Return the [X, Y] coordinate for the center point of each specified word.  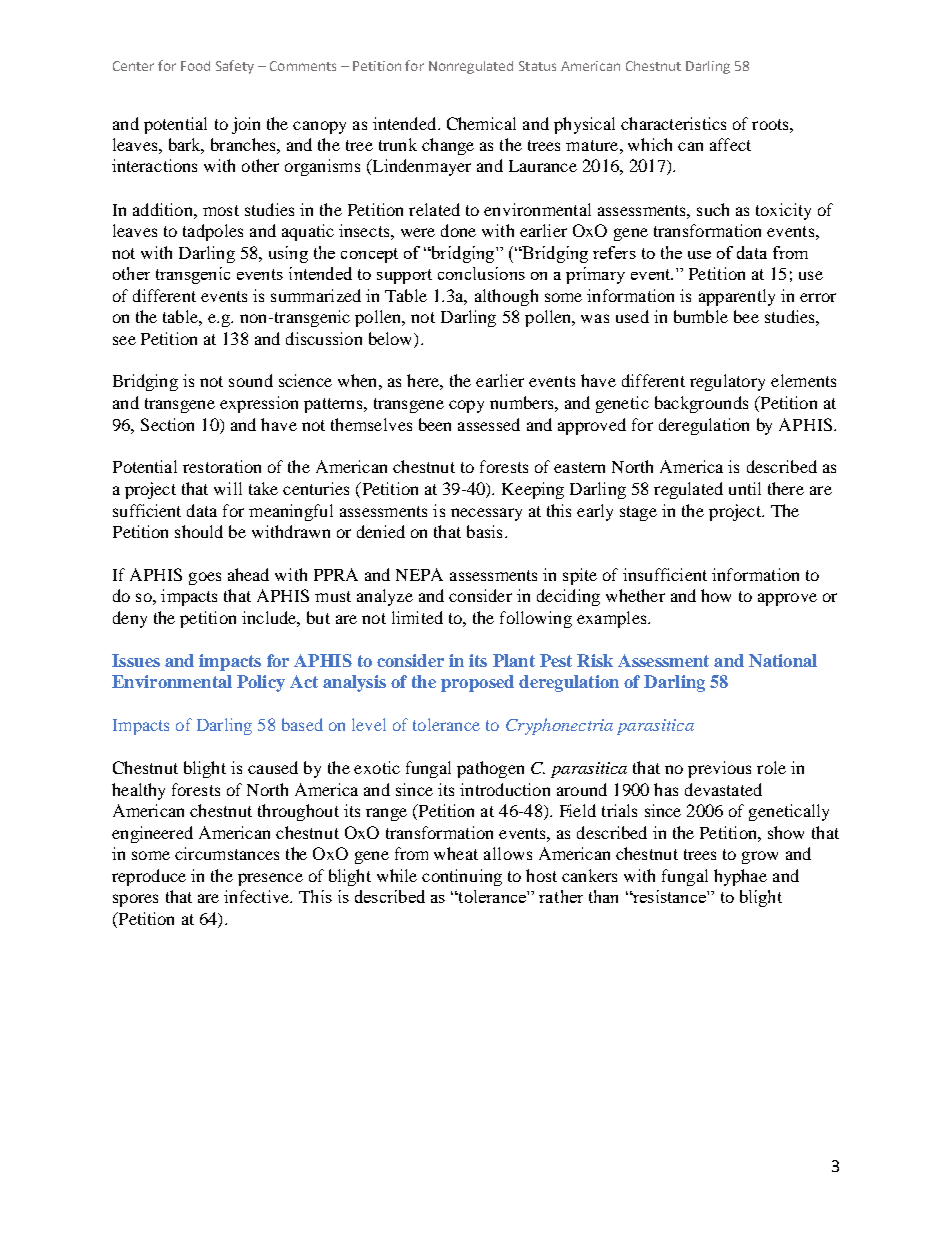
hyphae [740, 877]
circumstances [227, 853]
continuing [462, 877]
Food [195, 66]
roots [771, 124]
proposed [477, 683]
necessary [486, 514]
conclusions [481, 273]
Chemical [481, 123]
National [783, 660]
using [288, 254]
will [228, 488]
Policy [261, 683]
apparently [737, 297]
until [745, 488]
